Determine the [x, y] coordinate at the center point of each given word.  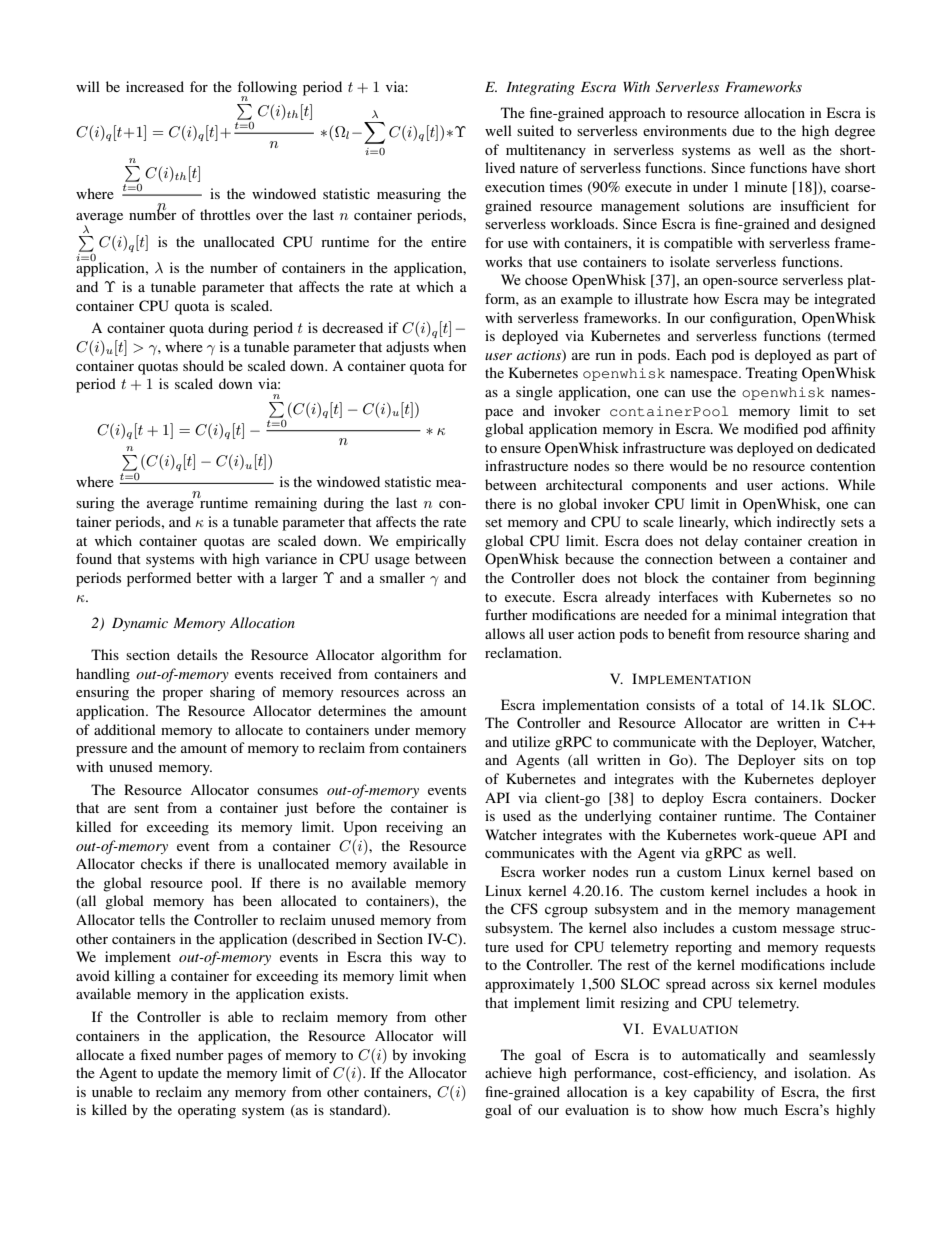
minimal [751, 614]
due [743, 130]
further [506, 614]
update [178, 1074]
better [214, 577]
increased [155, 86]
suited [535, 130]
